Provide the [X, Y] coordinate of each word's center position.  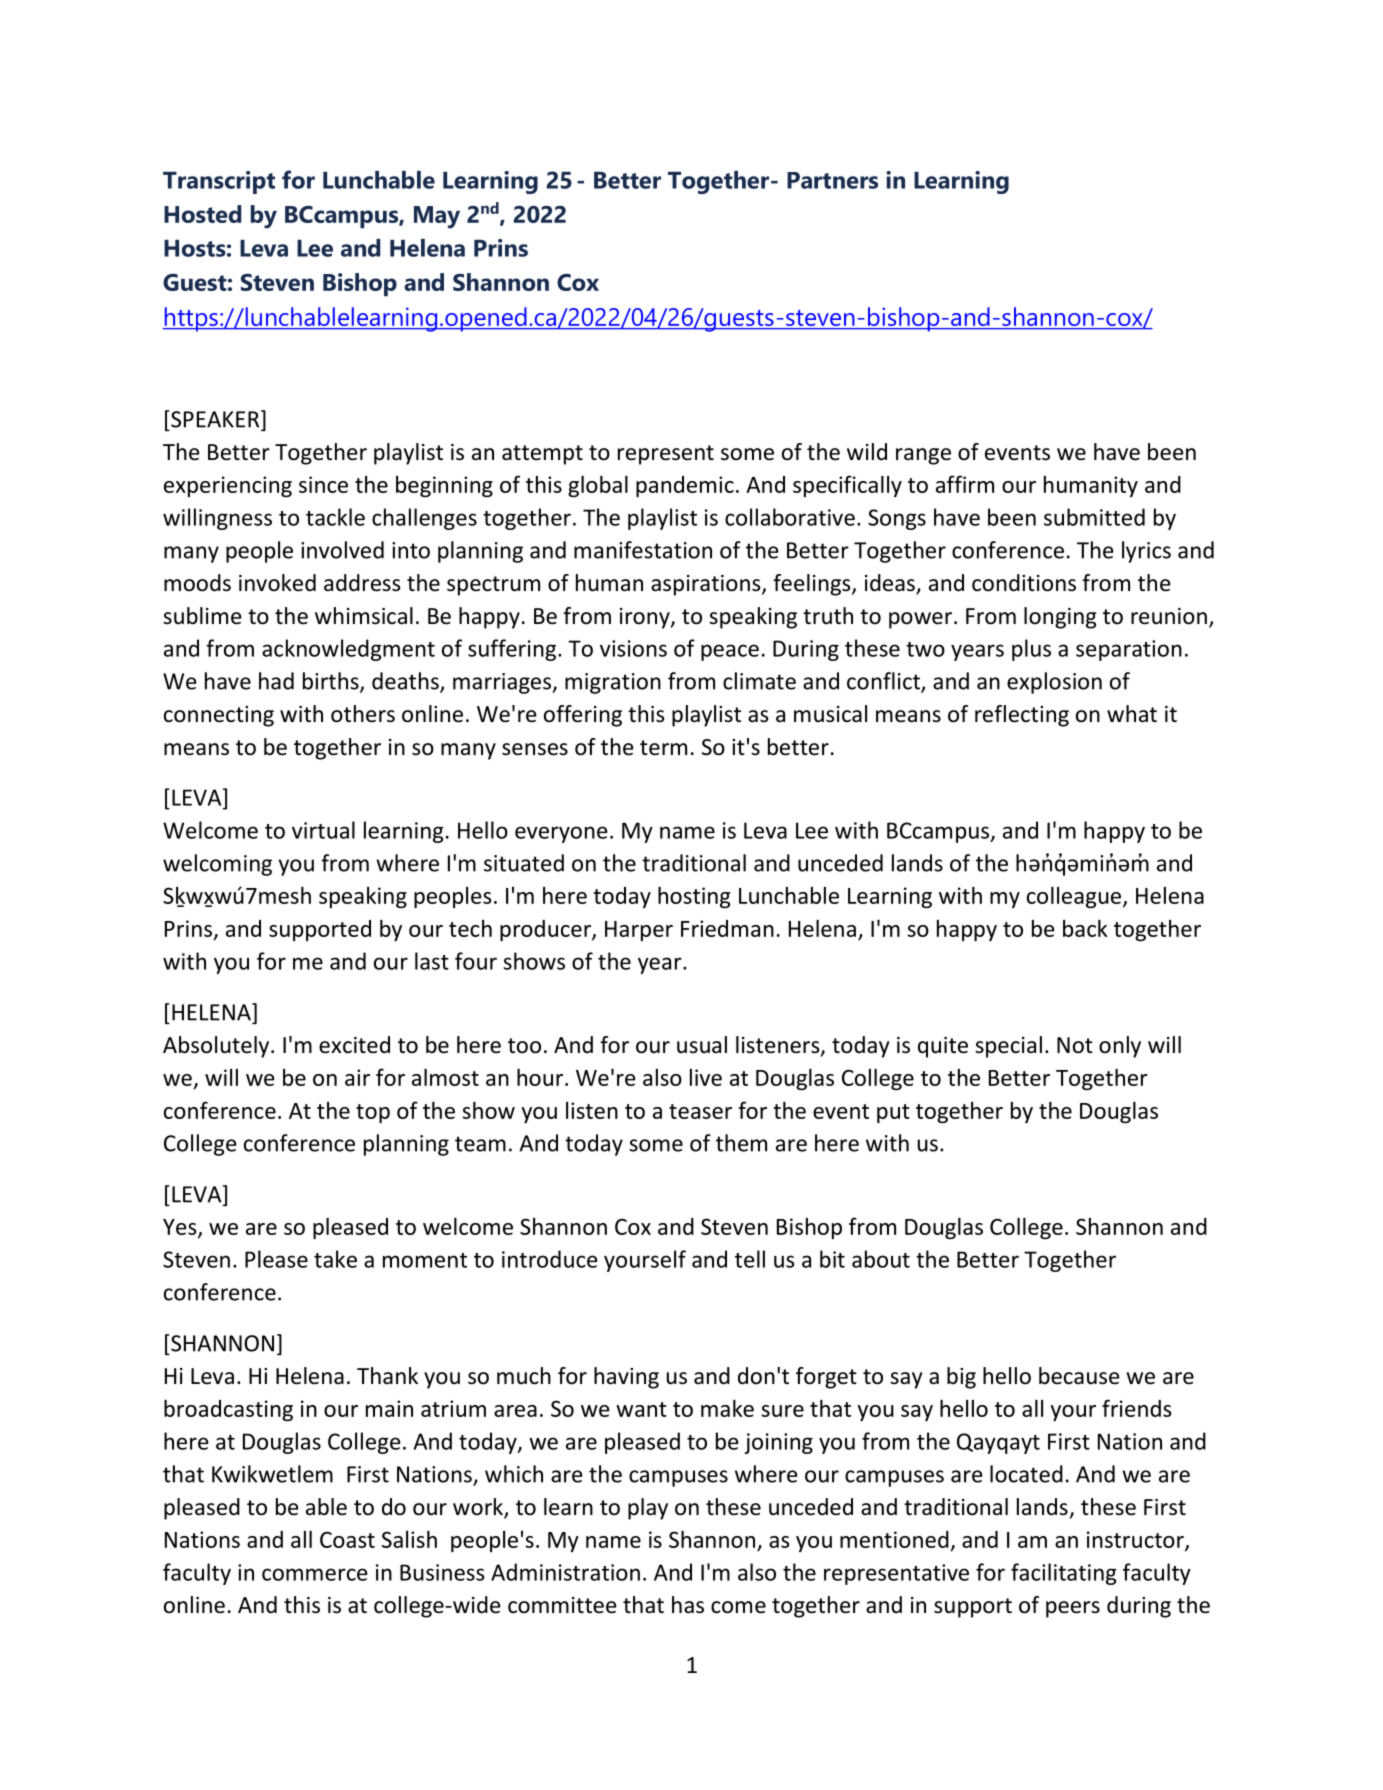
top [373, 1113]
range [923, 456]
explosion [1054, 683]
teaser [700, 1111]
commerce [315, 1574]
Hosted [202, 214]
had [276, 681]
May [437, 217]
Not [1075, 1045]
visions [633, 648]
